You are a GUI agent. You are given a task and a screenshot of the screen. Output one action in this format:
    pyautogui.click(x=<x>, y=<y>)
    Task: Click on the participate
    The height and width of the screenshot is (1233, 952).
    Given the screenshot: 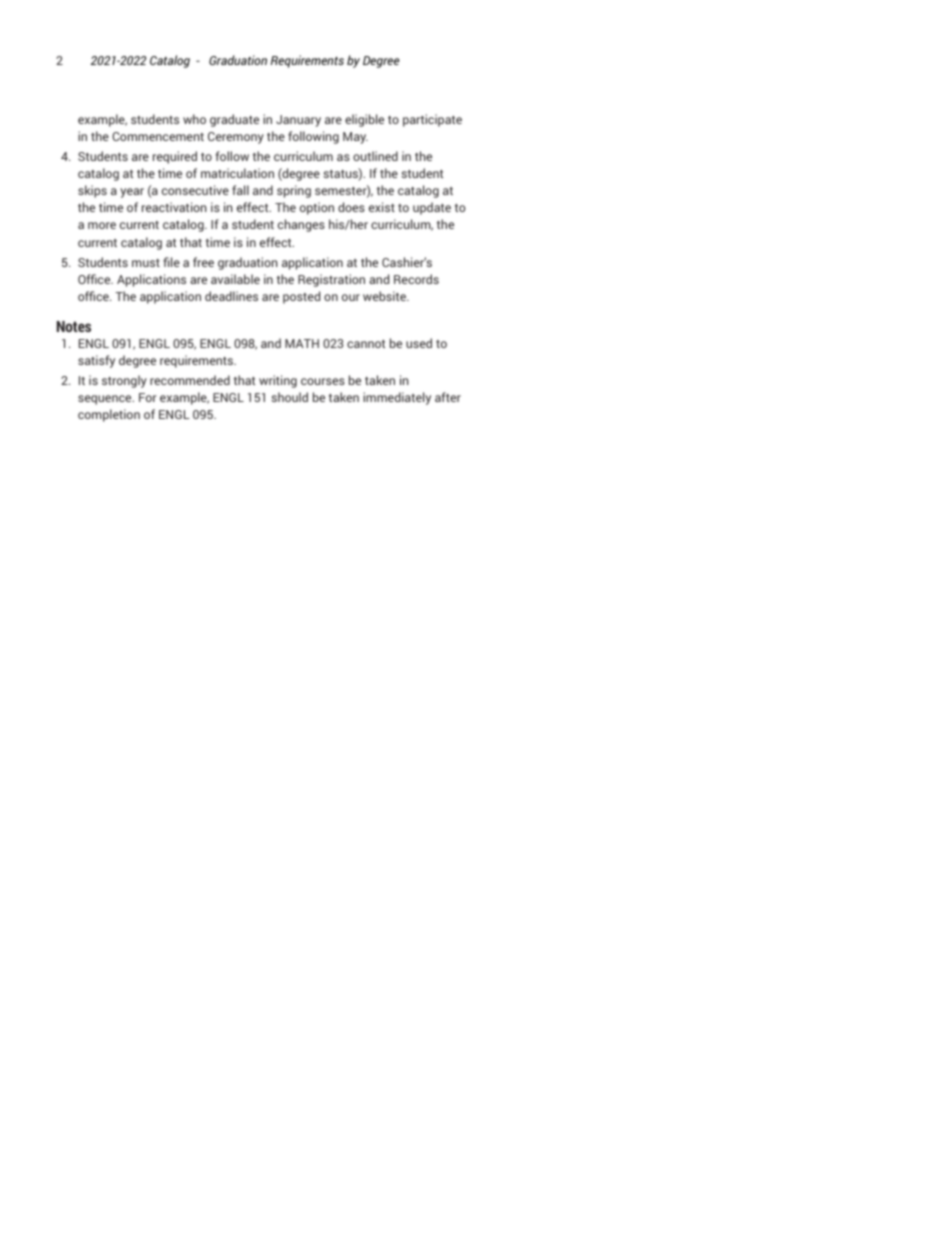 What is the action you would take?
    pyautogui.click(x=432, y=120)
